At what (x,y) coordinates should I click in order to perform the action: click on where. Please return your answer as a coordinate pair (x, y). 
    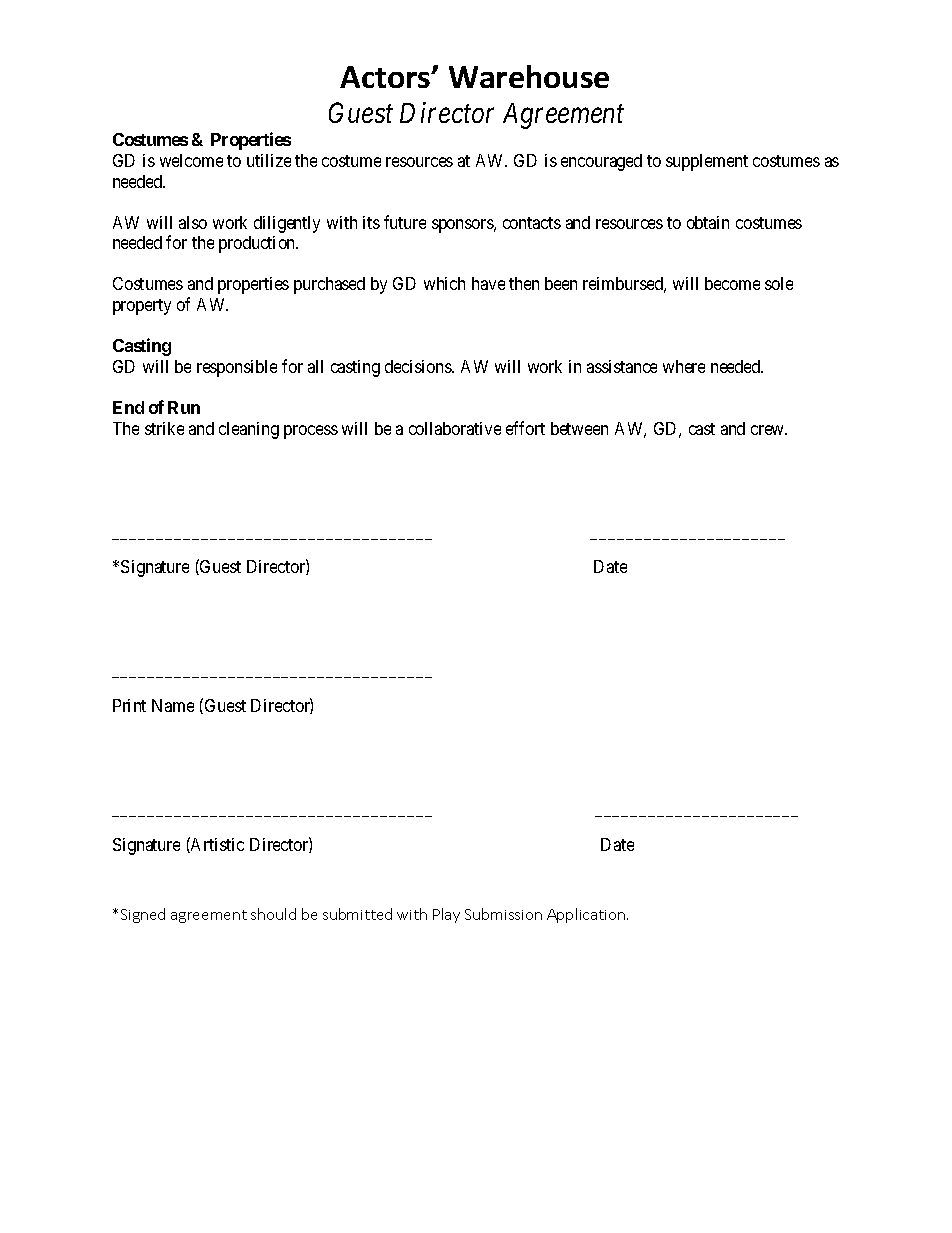
    Looking at the image, I should click on (684, 366).
